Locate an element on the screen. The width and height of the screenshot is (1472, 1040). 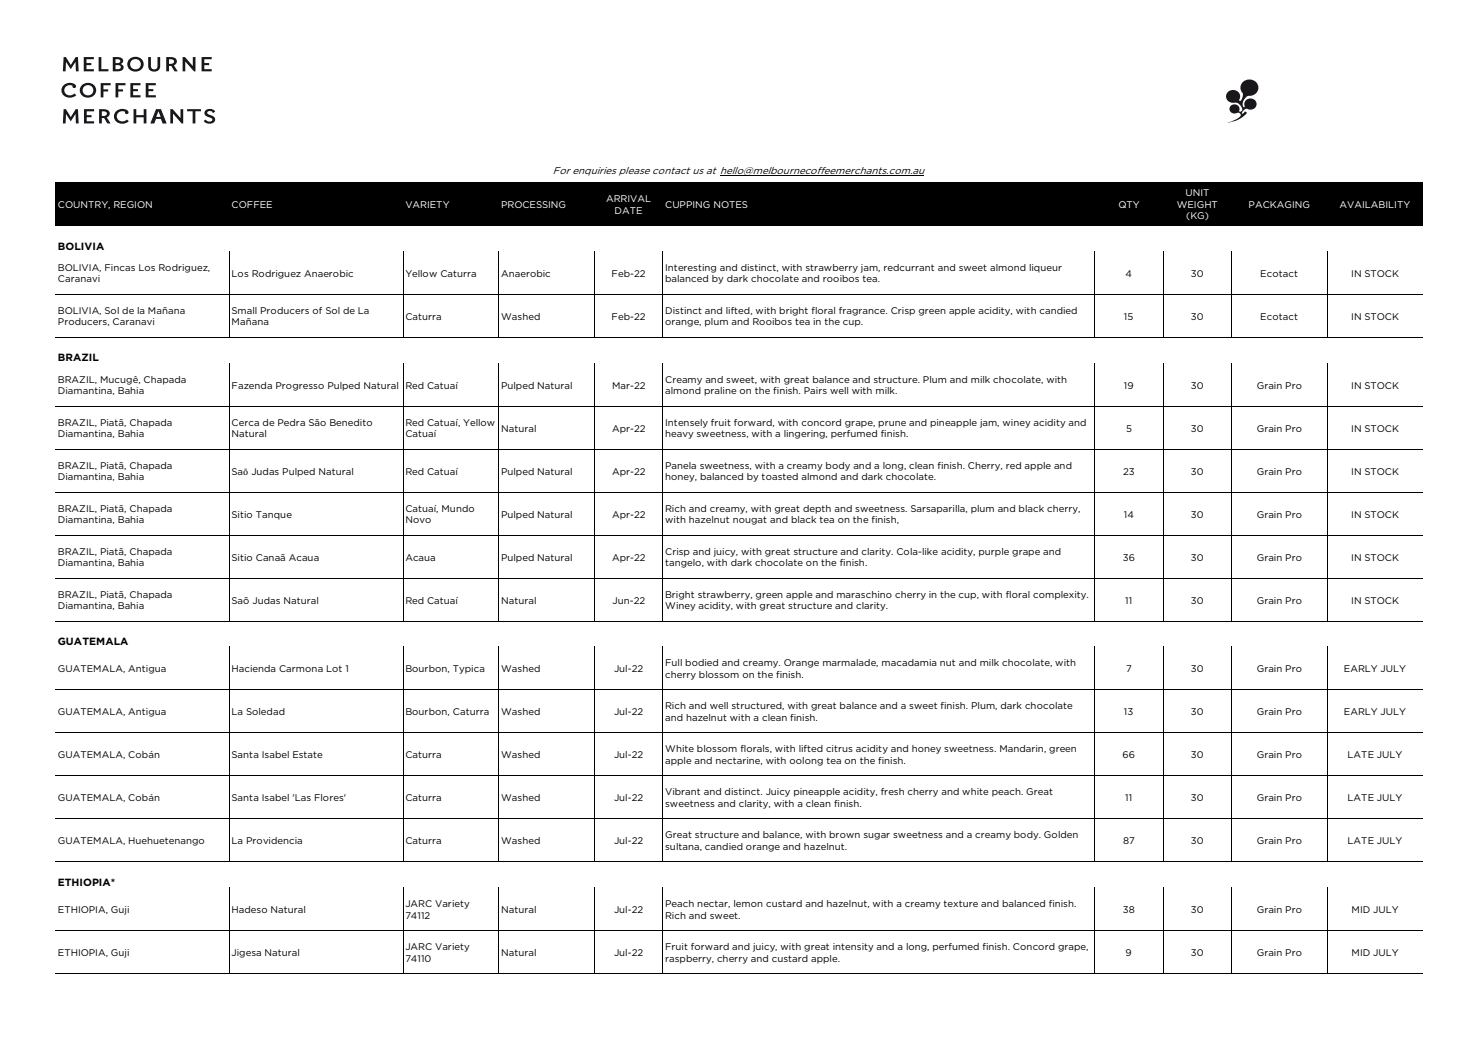
Pairs is located at coordinates (815, 390).
